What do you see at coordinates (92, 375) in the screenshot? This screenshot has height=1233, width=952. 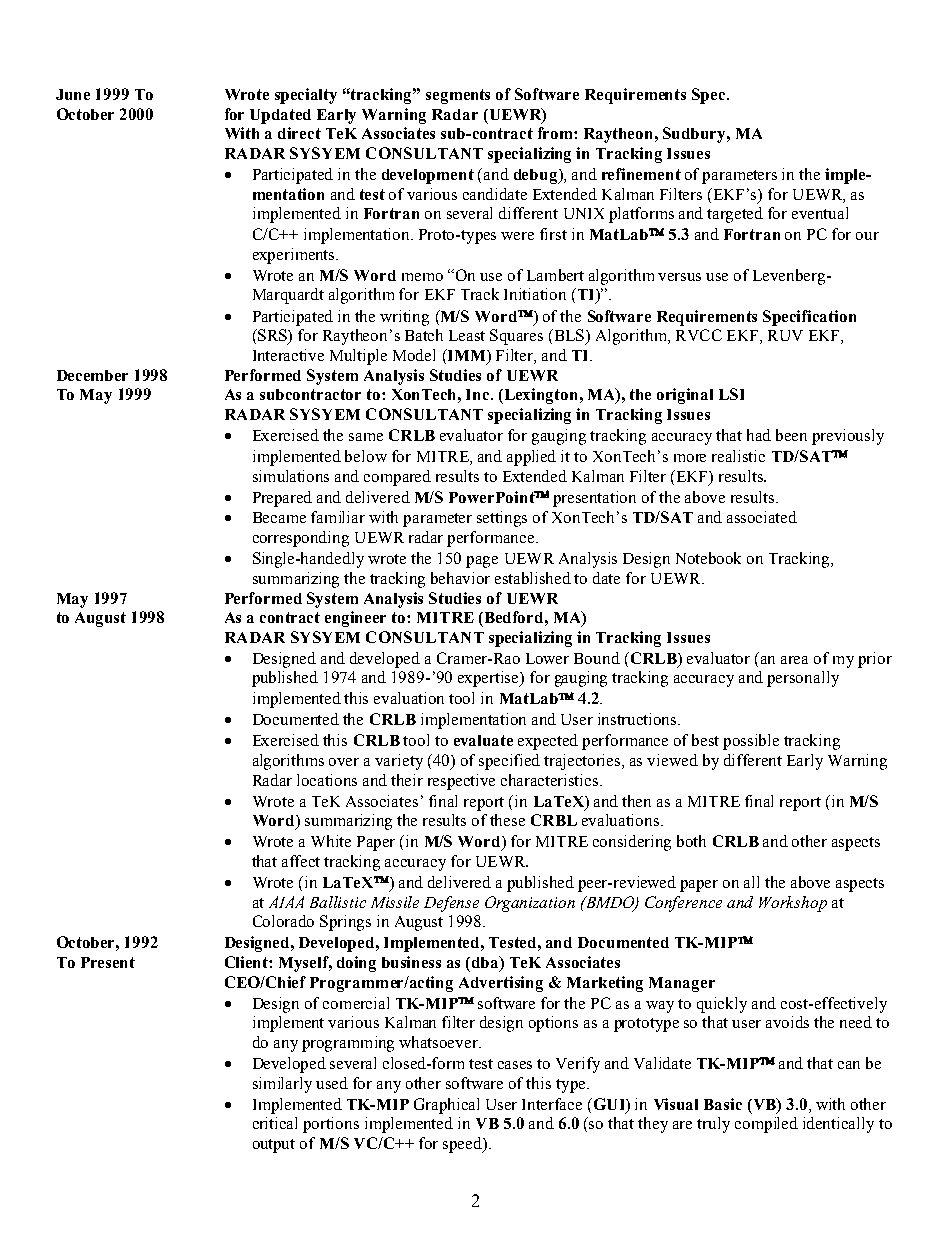 I see `December` at bounding box center [92, 375].
